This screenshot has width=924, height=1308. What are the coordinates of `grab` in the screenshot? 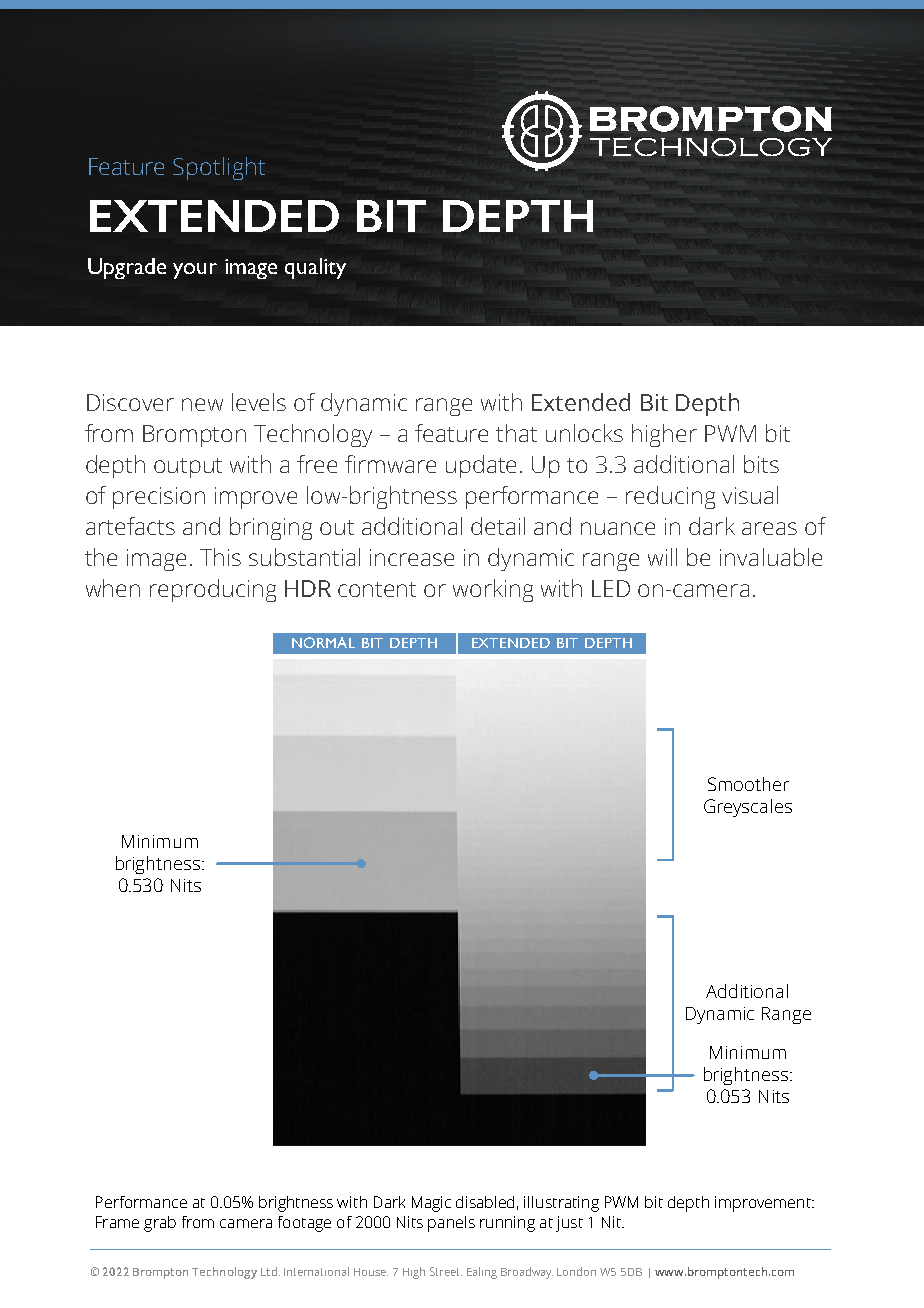 It's located at (160, 1224).
